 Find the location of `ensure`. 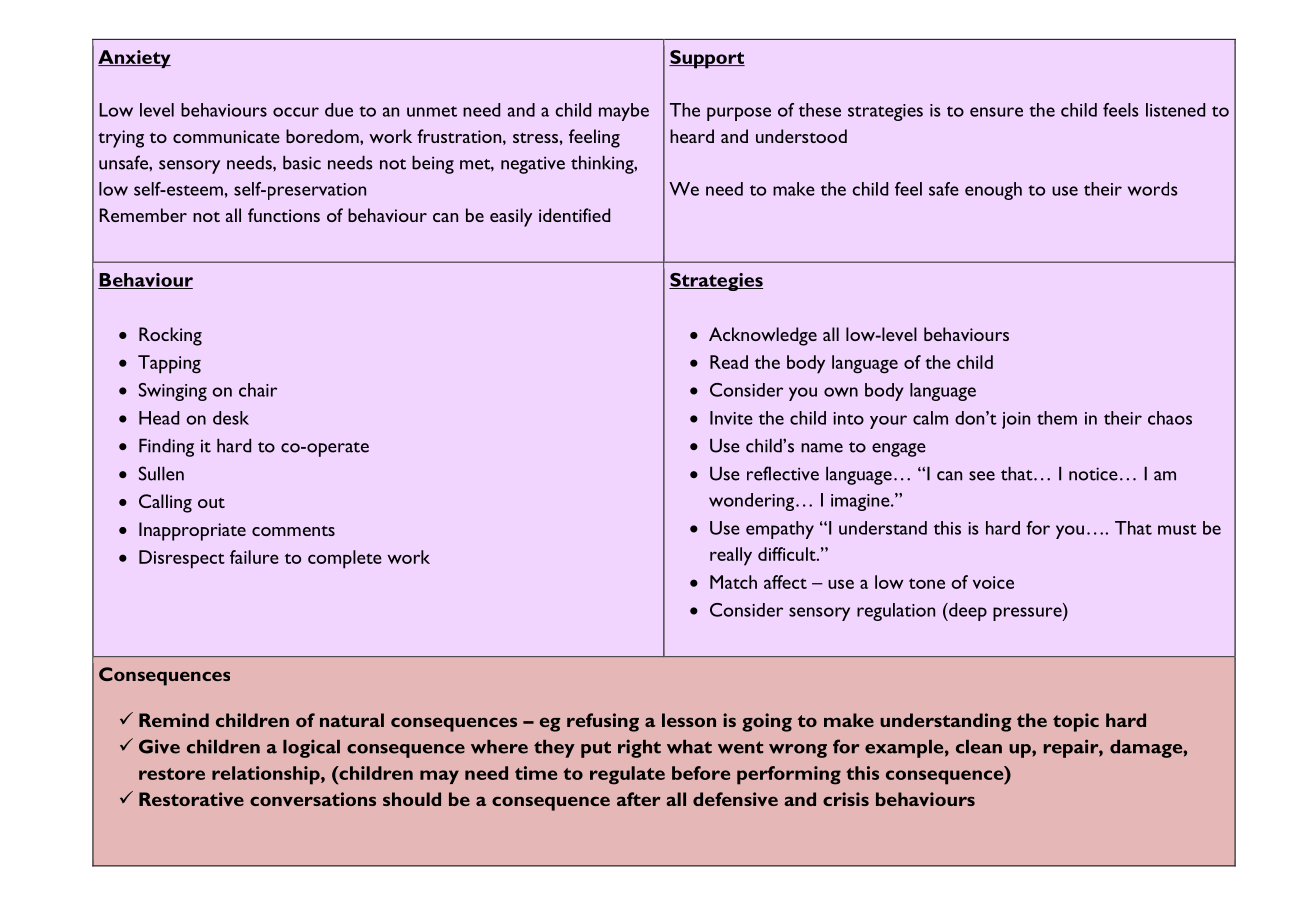

ensure is located at coordinates (996, 112).
